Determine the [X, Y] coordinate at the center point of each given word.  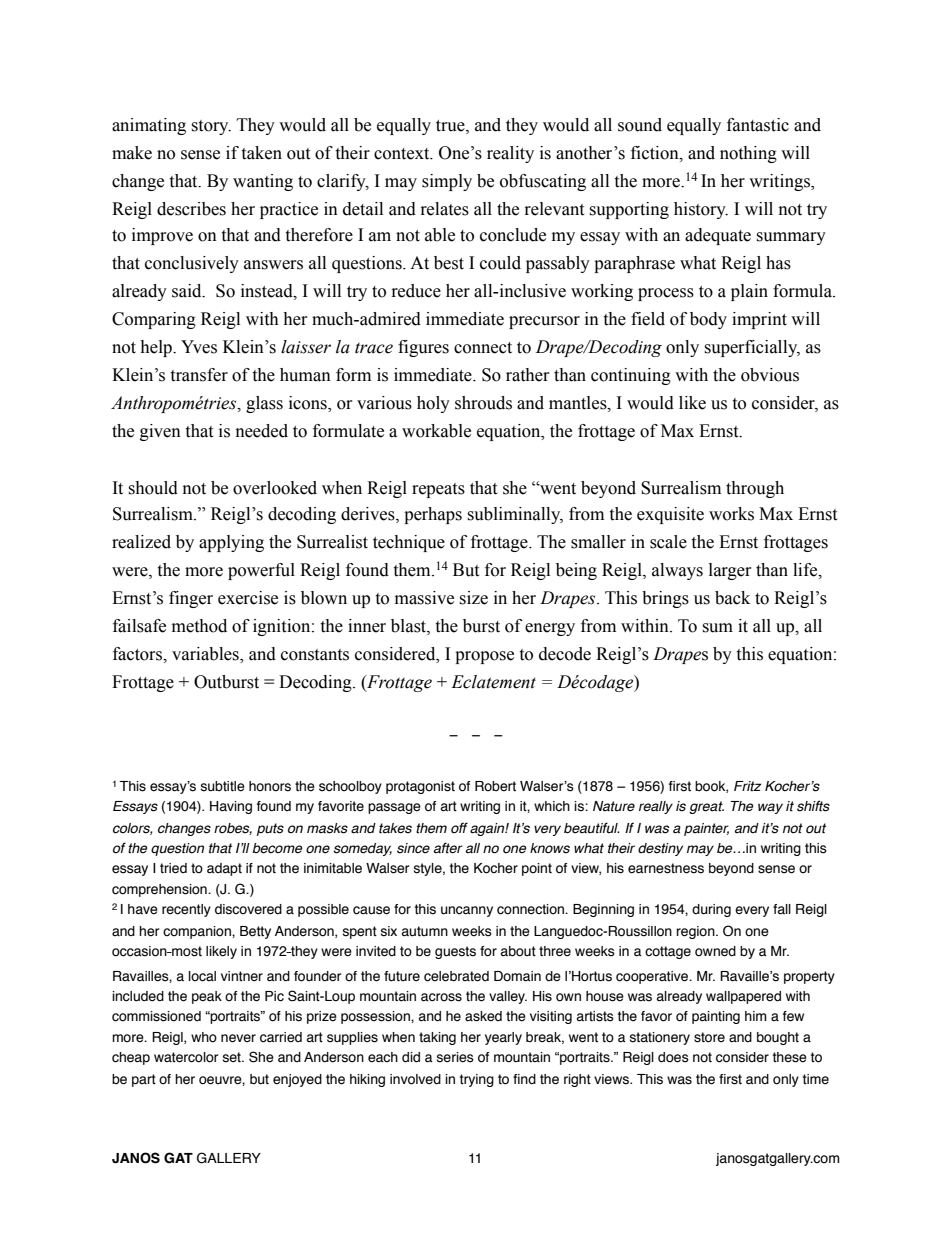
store [709, 1037]
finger [191, 599]
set [233, 1057]
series [455, 1057]
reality [510, 154]
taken [261, 153]
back [732, 598]
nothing [748, 154]
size [473, 598]
